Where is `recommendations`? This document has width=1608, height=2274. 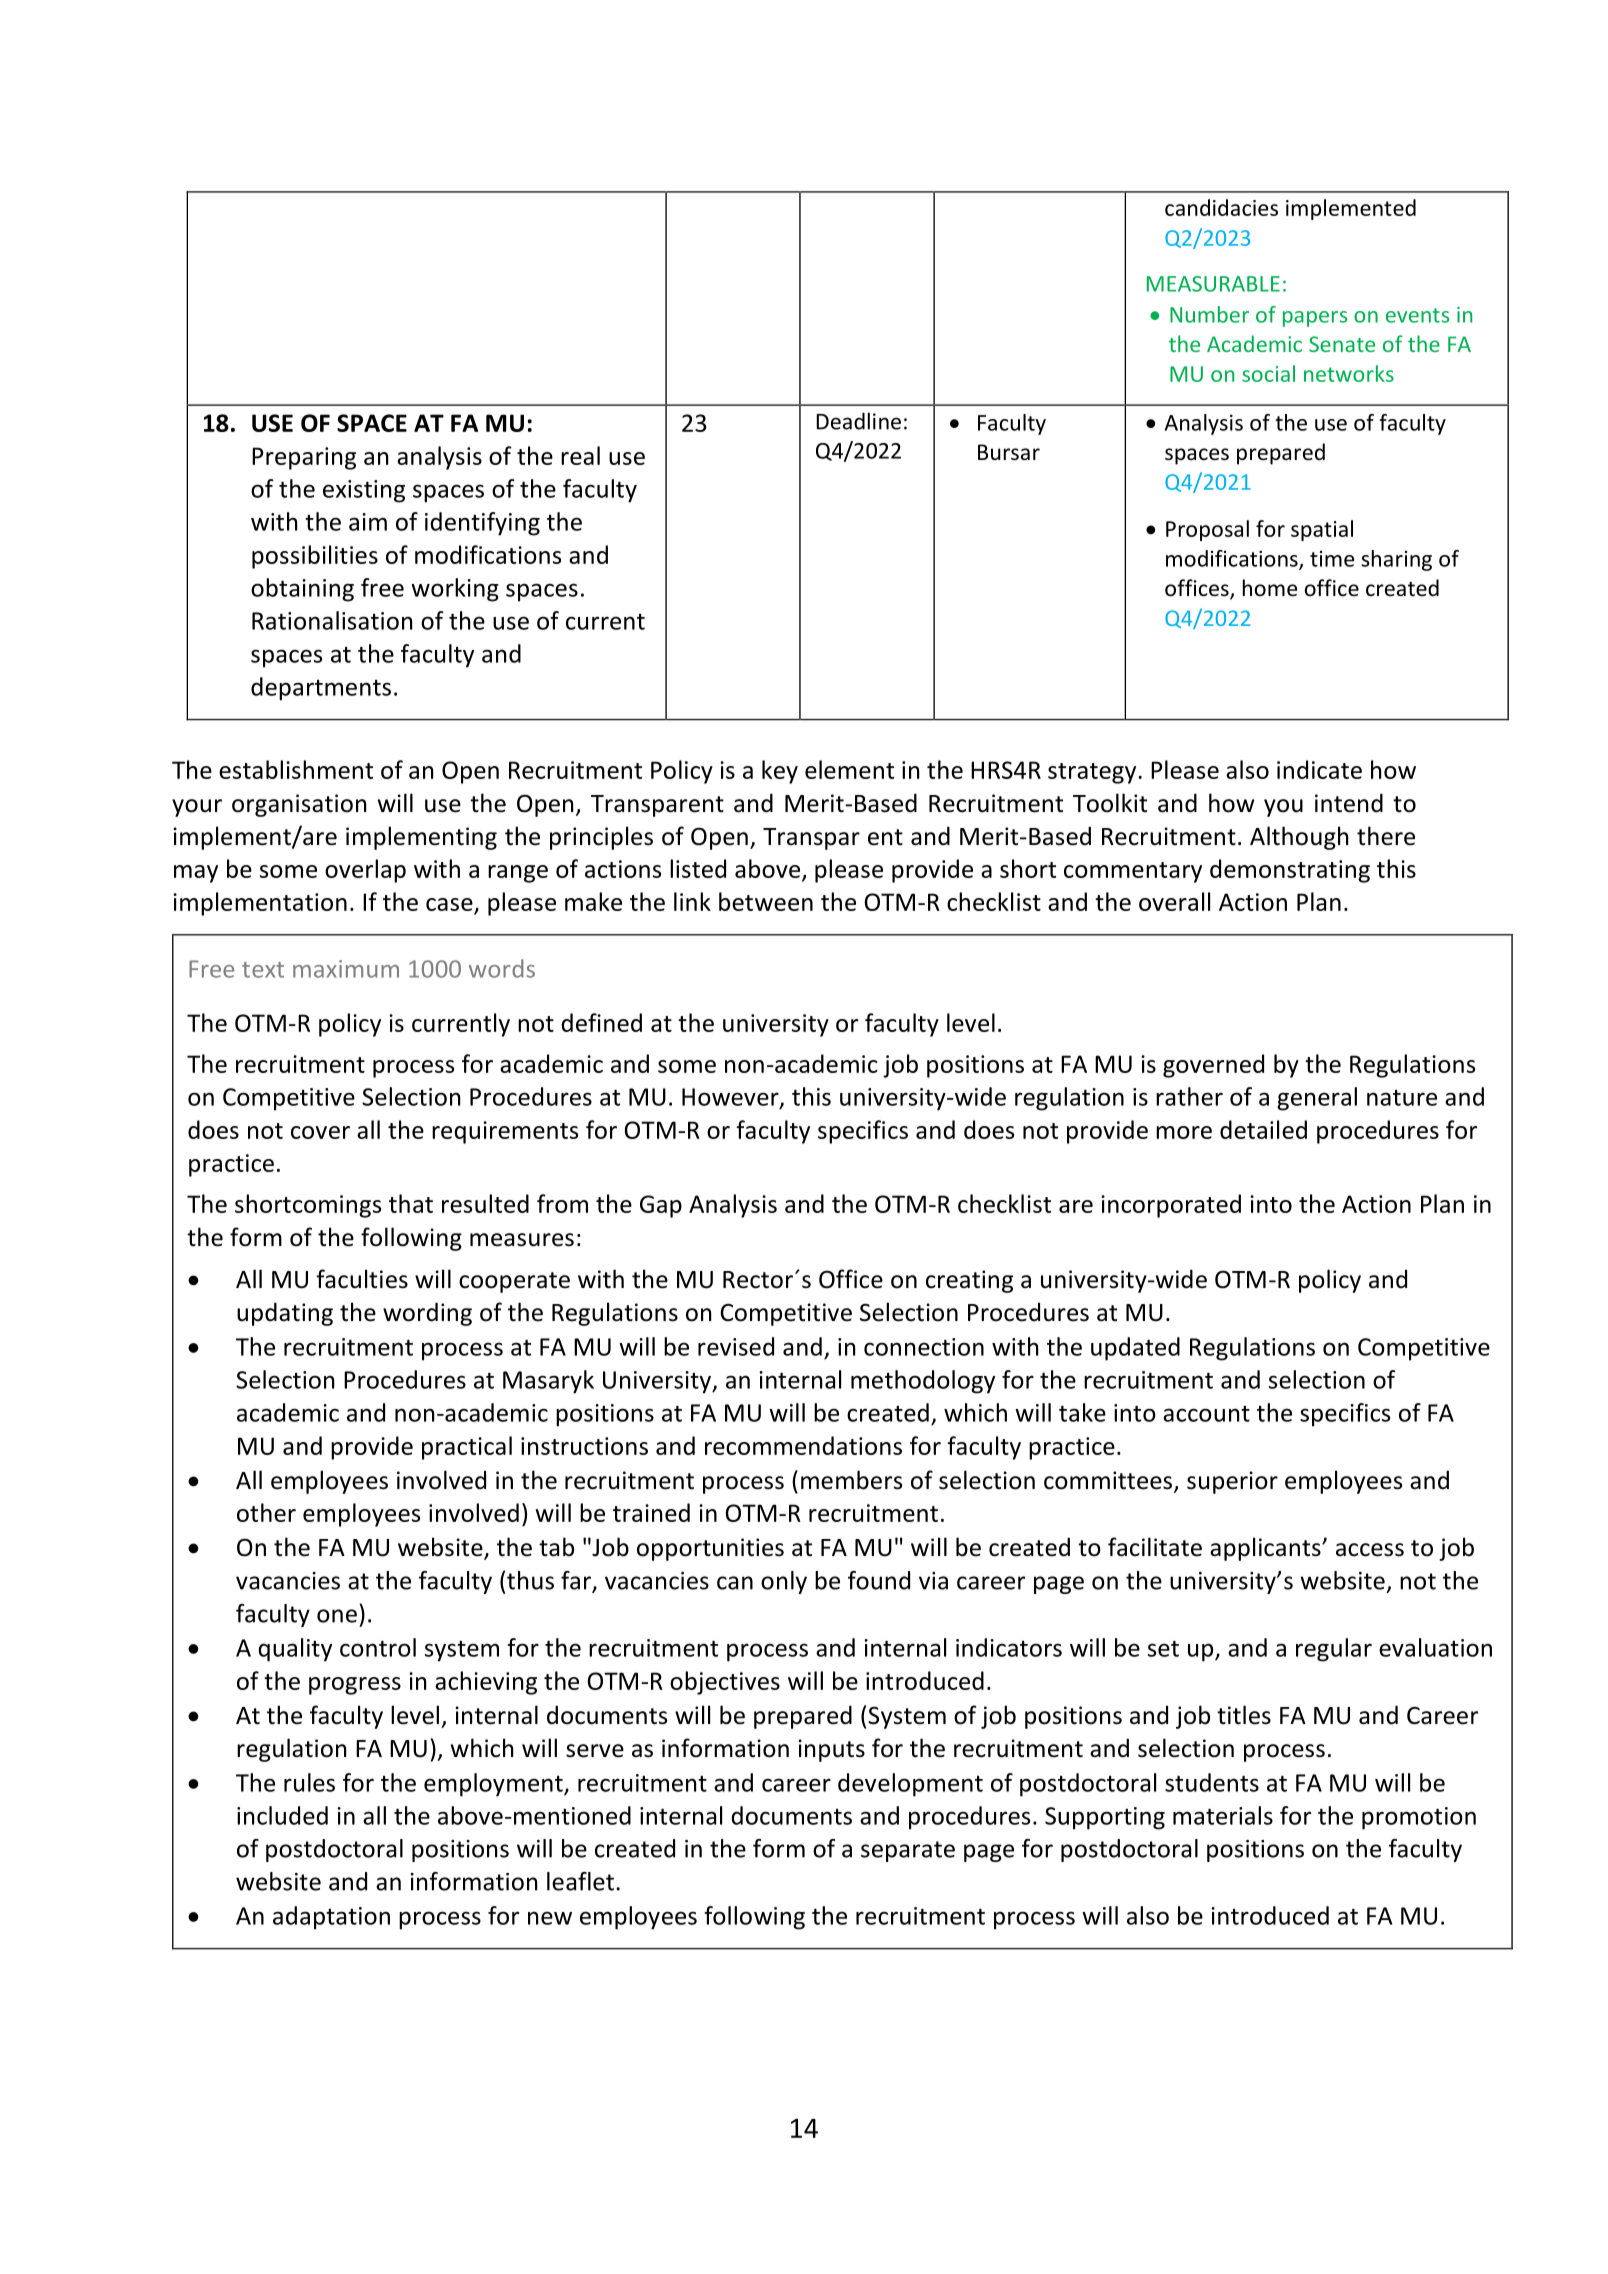 recommendations is located at coordinates (803, 1445).
